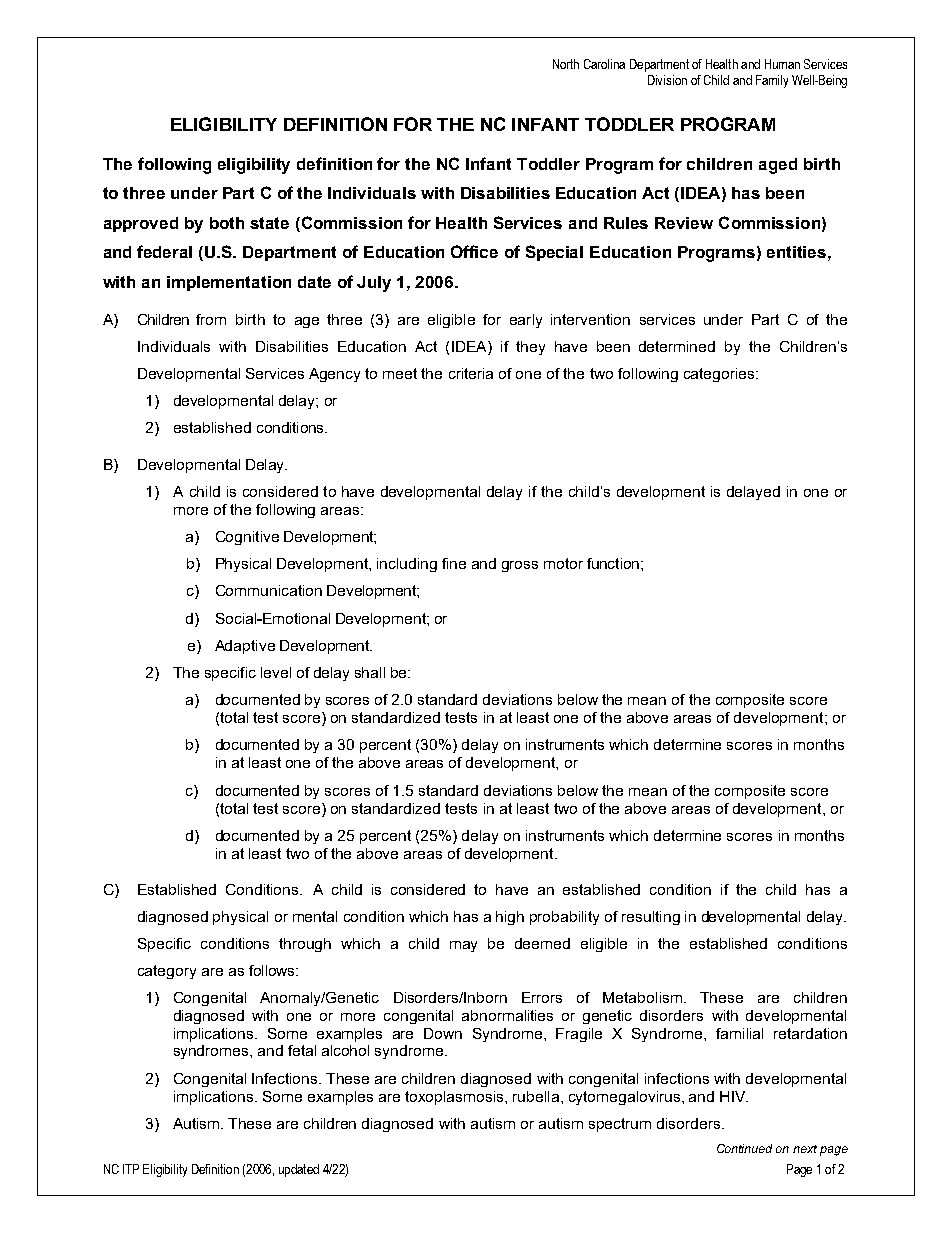 The height and width of the screenshot is (1233, 952). I want to click on Family, so click(772, 81).
